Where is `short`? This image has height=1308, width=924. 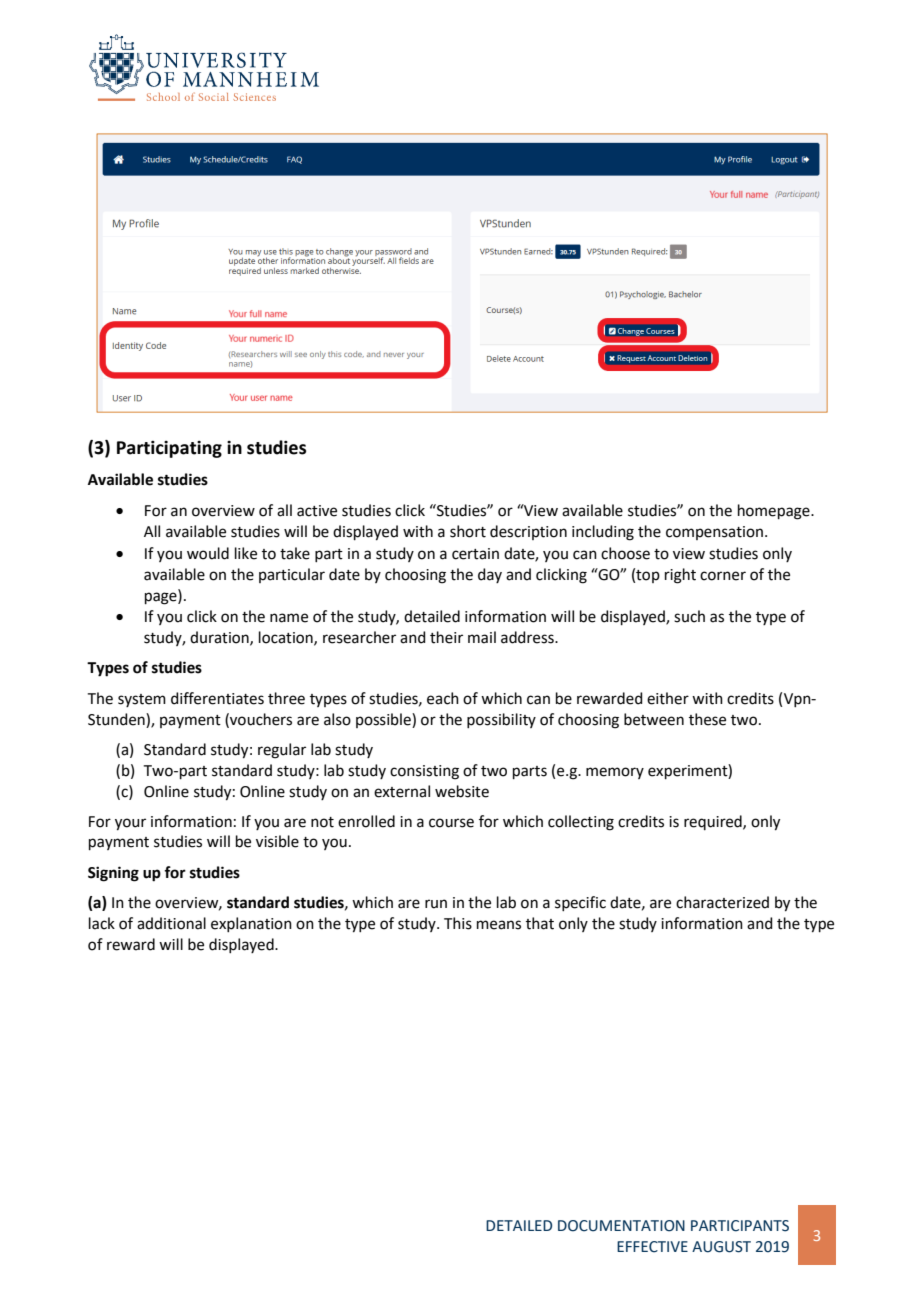
short is located at coordinates (468, 531).
